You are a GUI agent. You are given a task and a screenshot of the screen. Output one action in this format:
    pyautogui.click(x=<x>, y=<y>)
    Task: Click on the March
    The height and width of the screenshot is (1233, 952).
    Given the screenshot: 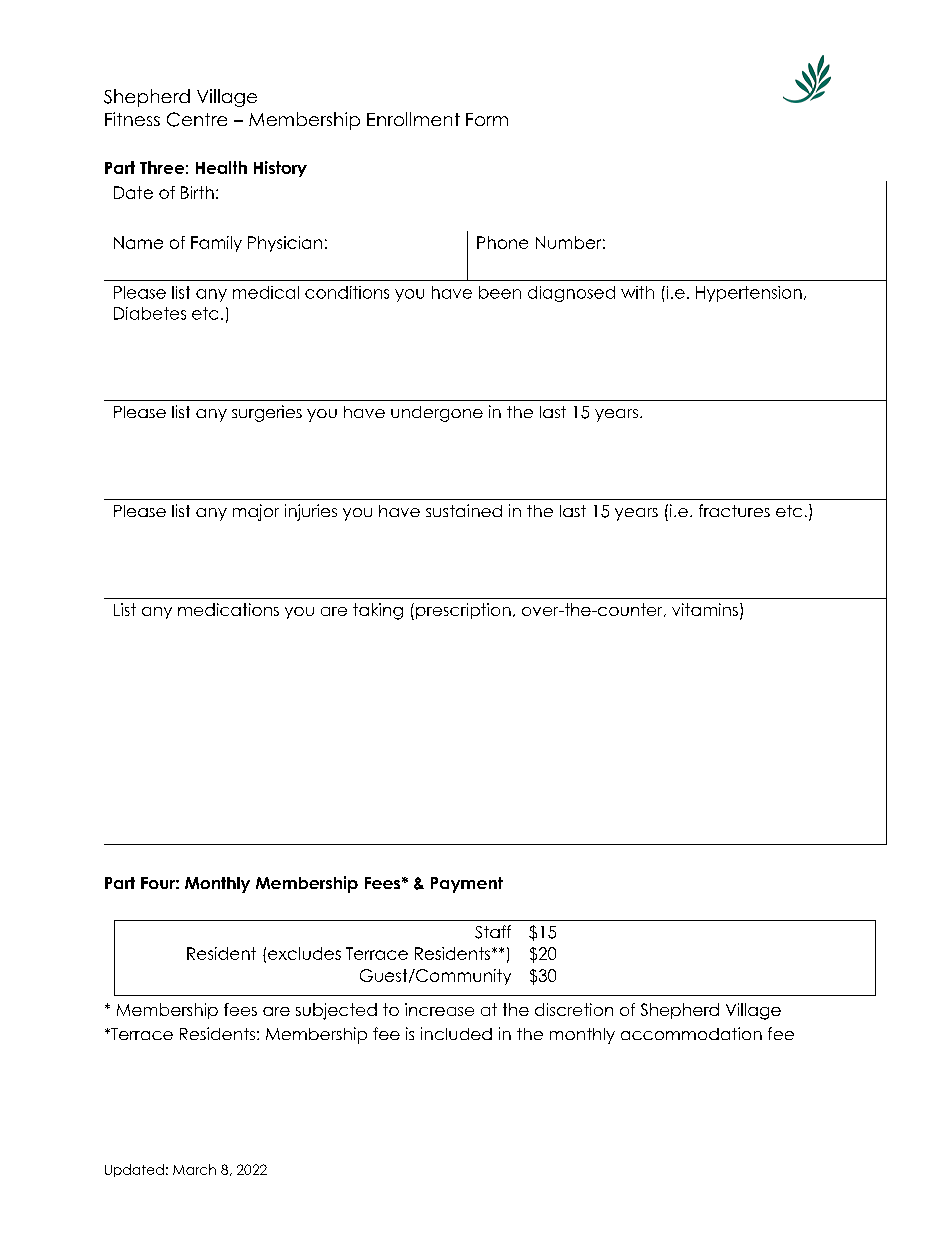 What is the action you would take?
    pyautogui.click(x=194, y=1169)
